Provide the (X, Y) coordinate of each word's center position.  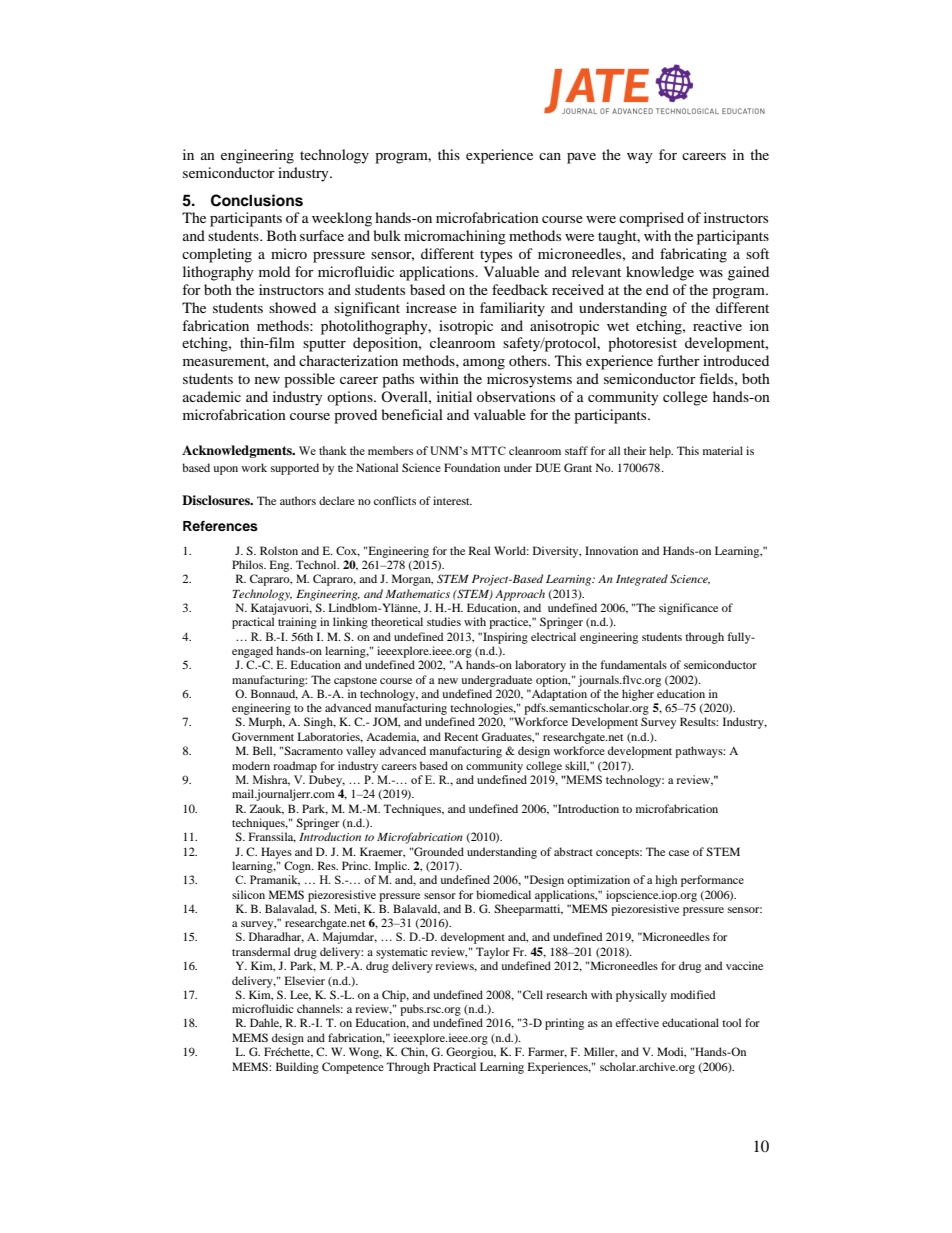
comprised (651, 219)
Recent (461, 736)
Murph (267, 723)
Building (297, 1068)
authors (298, 500)
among (484, 364)
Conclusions (257, 200)
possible (309, 380)
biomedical (503, 894)
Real (479, 550)
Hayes (276, 853)
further (678, 360)
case (679, 853)
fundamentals (633, 664)
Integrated (642, 580)
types (496, 256)
